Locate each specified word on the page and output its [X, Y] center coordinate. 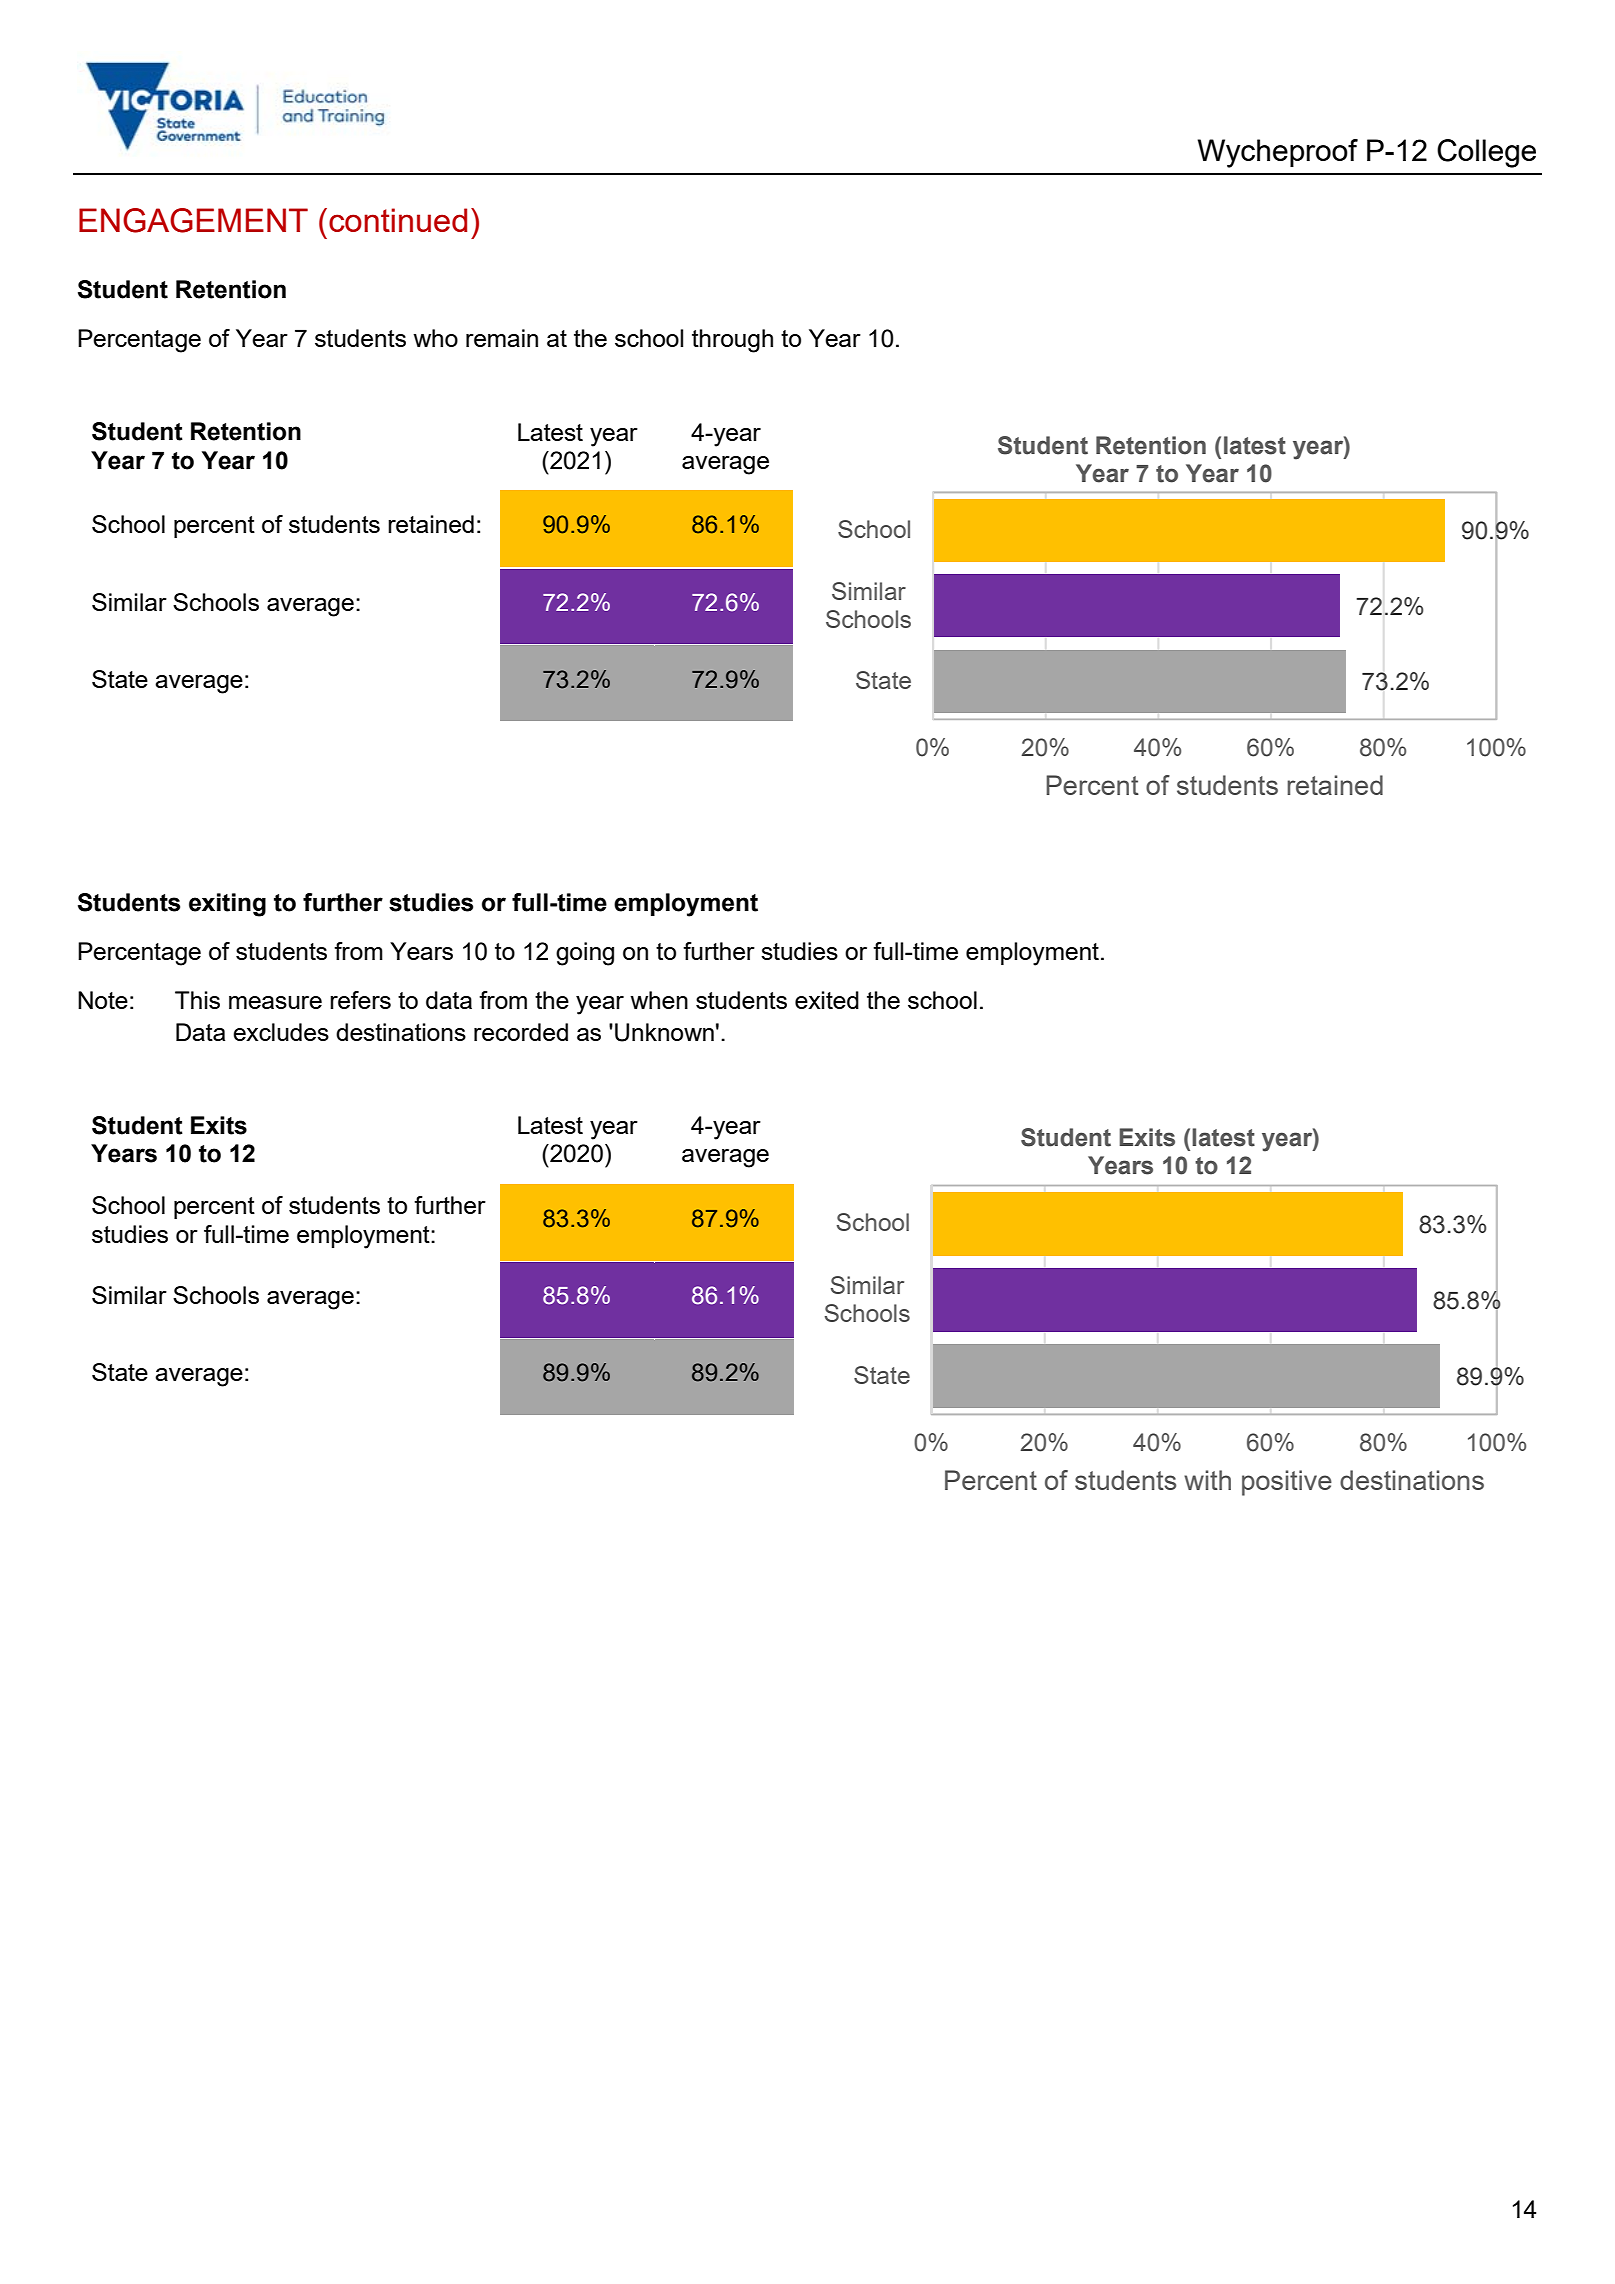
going [585, 954]
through [732, 341]
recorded [521, 1032]
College [1486, 153]
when [659, 1000]
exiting [227, 905]
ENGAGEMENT [193, 220]
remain [502, 338]
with [1207, 1480]
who [435, 338]
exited [827, 1000]
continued [398, 220]
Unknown [664, 1032]
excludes [281, 1032]
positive [1287, 1483]
